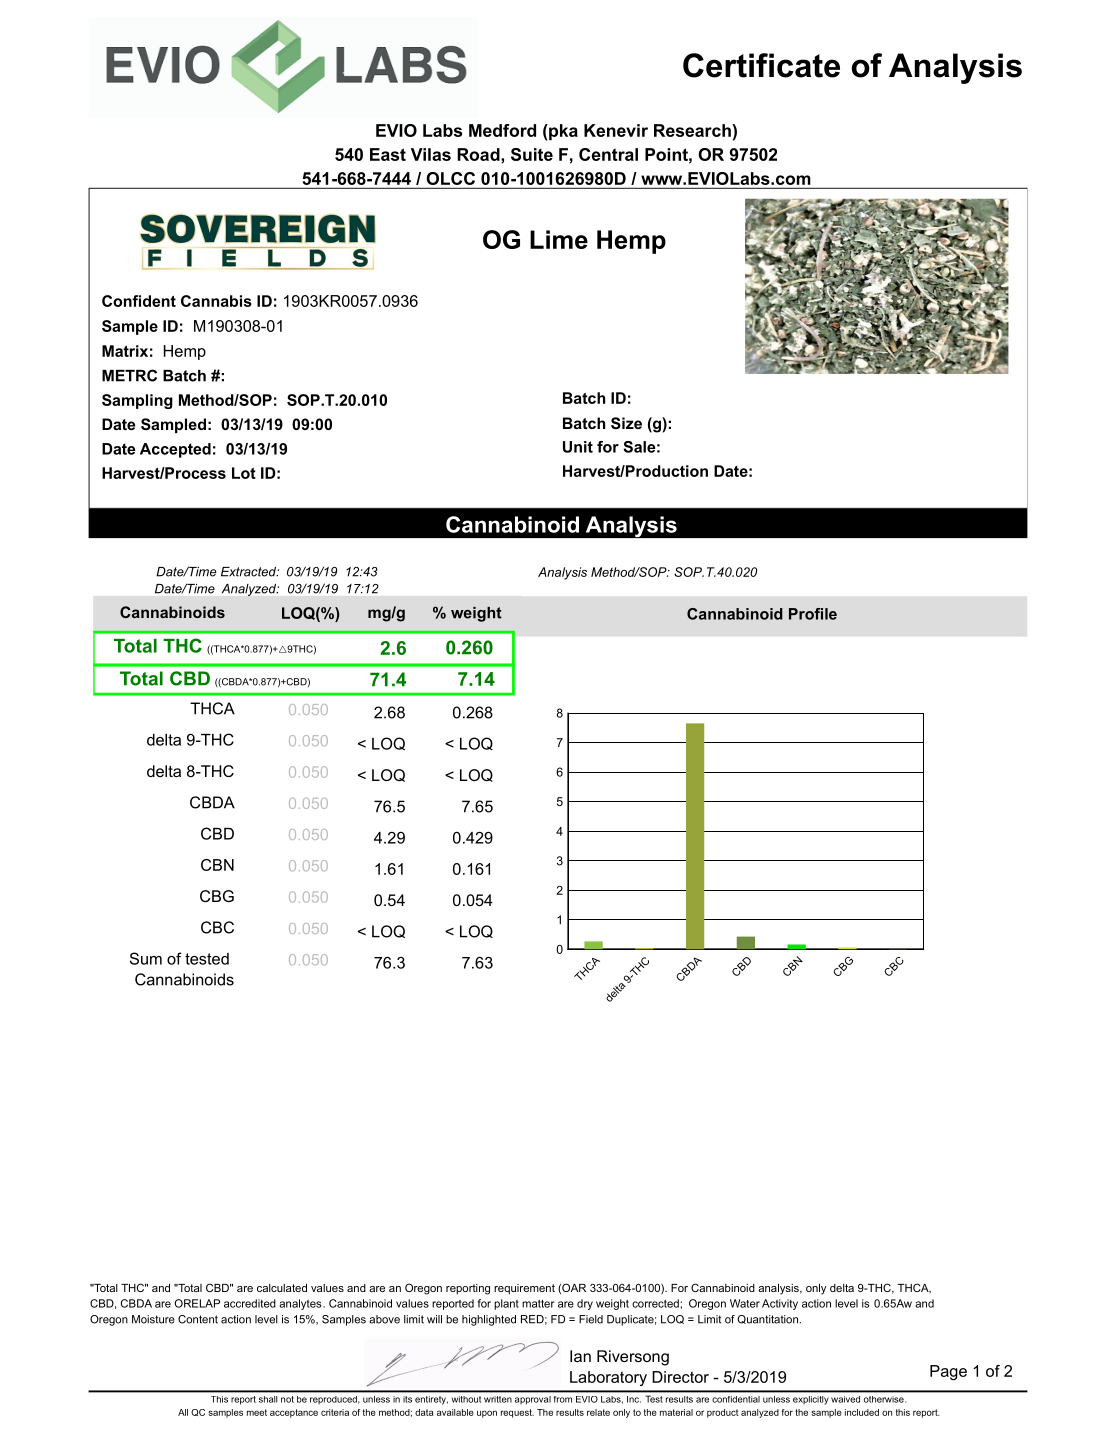 This page has width=1116, height=1444. I want to click on Profile, so click(813, 614).
